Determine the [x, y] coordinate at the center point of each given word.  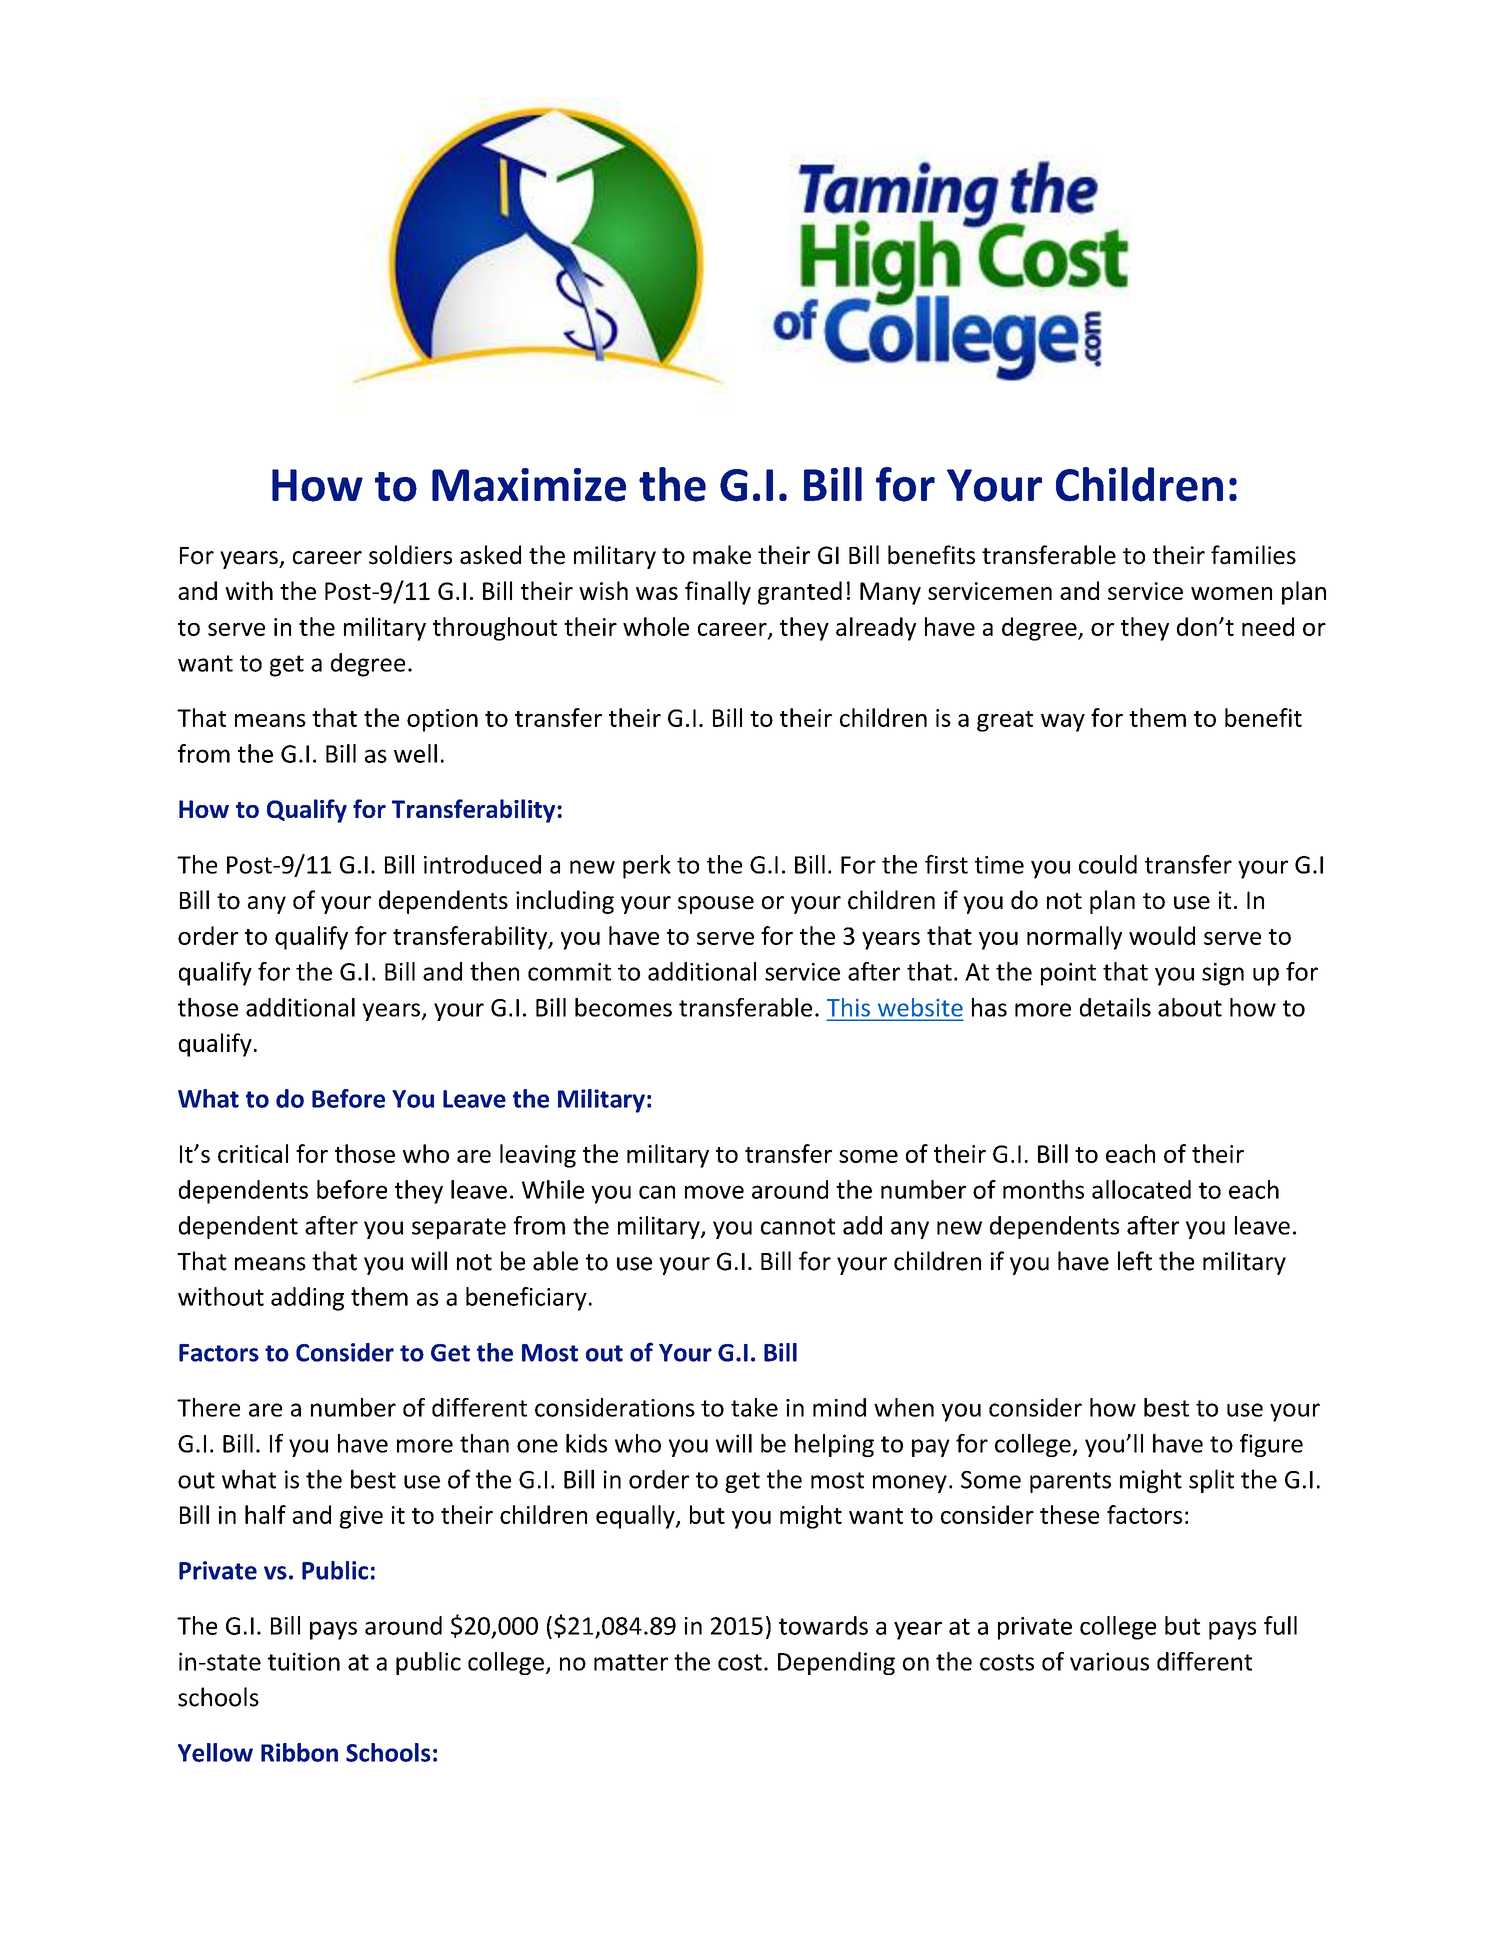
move [714, 1192]
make [722, 555]
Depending [836, 1663]
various [1109, 1661]
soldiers [410, 555]
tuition [304, 1661]
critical [253, 1153]
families [1253, 555]
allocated [1141, 1189]
